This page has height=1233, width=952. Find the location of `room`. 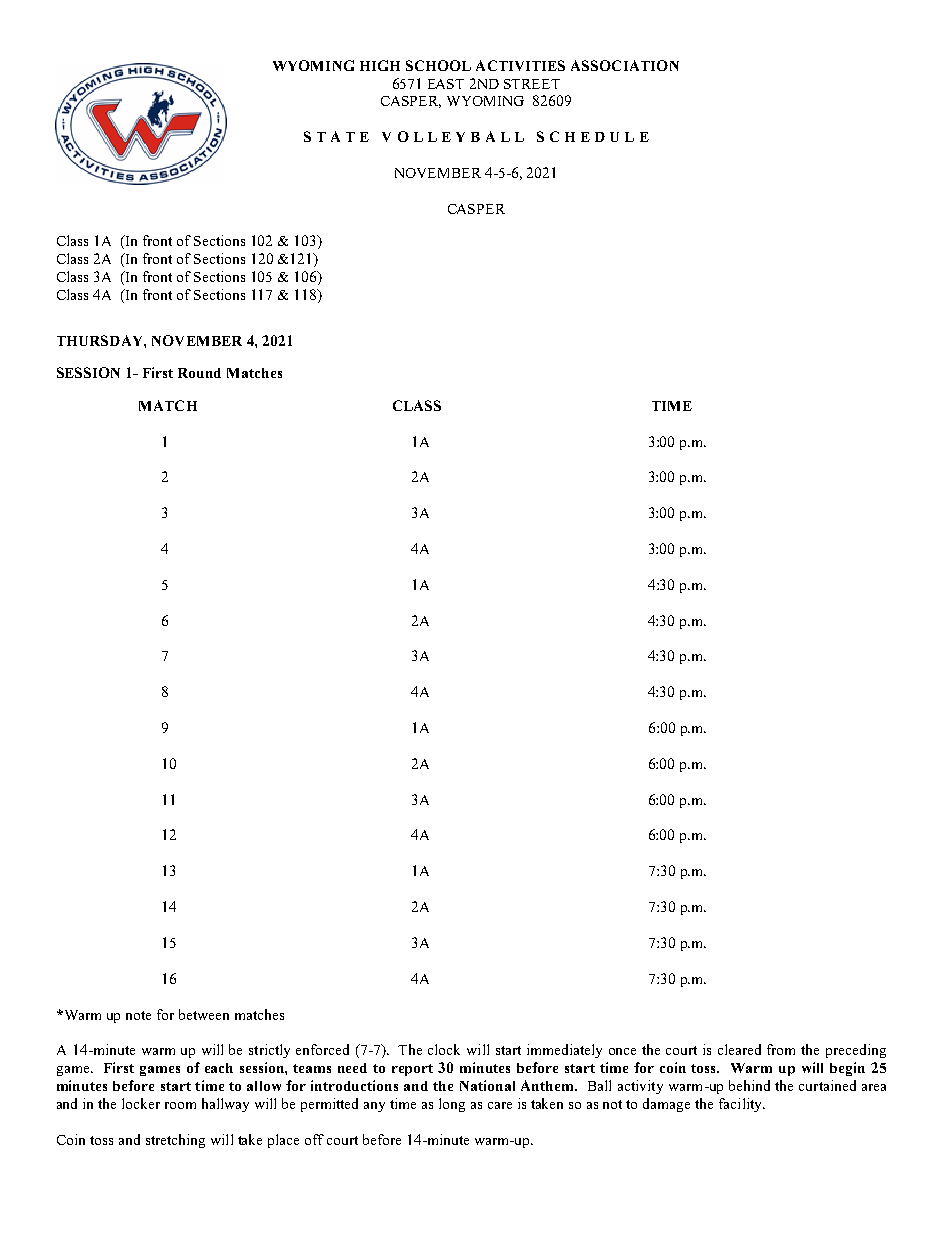

room is located at coordinates (180, 1105).
